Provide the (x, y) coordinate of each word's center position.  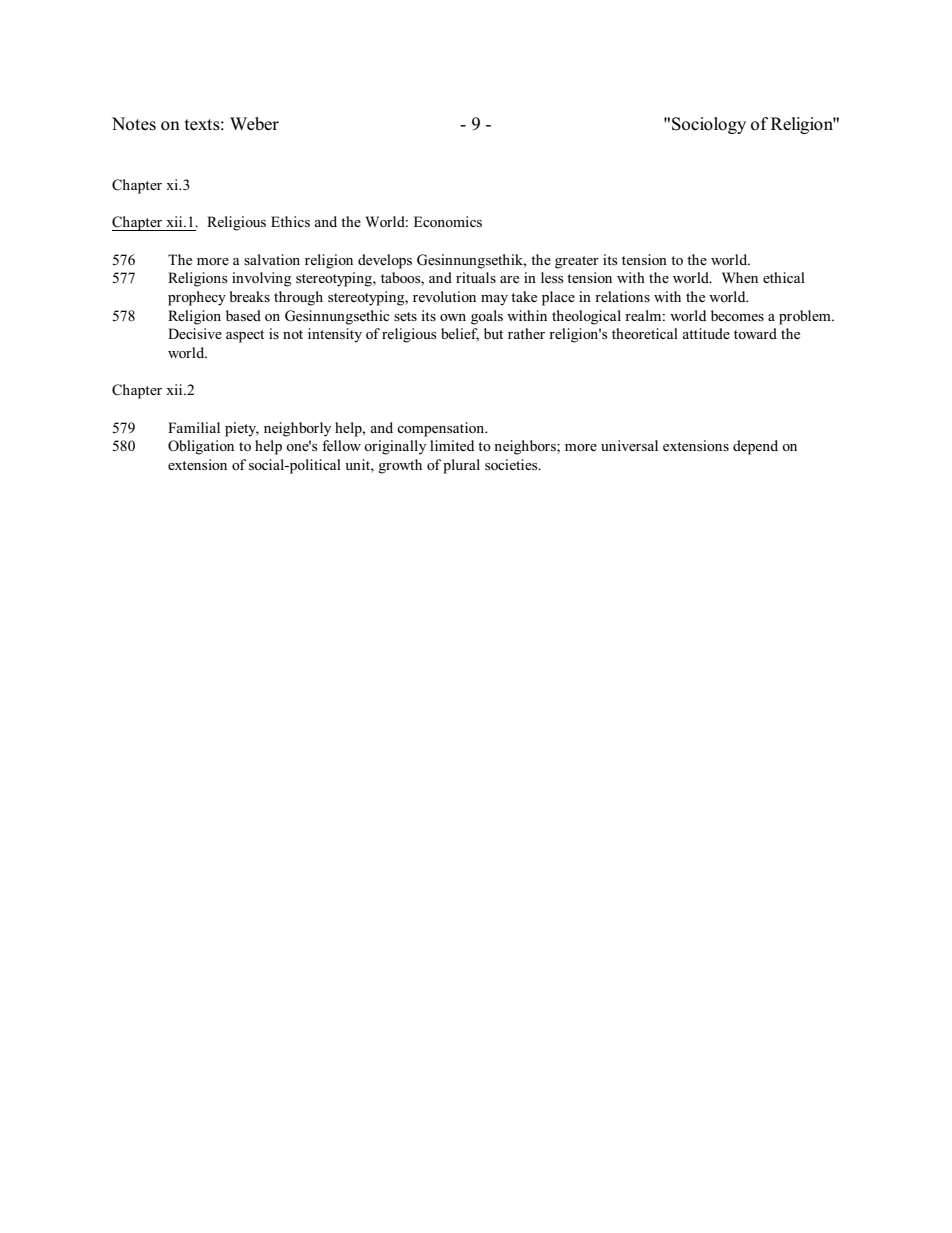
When (740, 277)
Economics (448, 222)
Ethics (290, 222)
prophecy (197, 298)
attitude (706, 333)
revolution (444, 296)
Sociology (709, 125)
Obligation (201, 447)
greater (577, 262)
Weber (254, 124)
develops (385, 261)
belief (460, 335)
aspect (245, 336)
